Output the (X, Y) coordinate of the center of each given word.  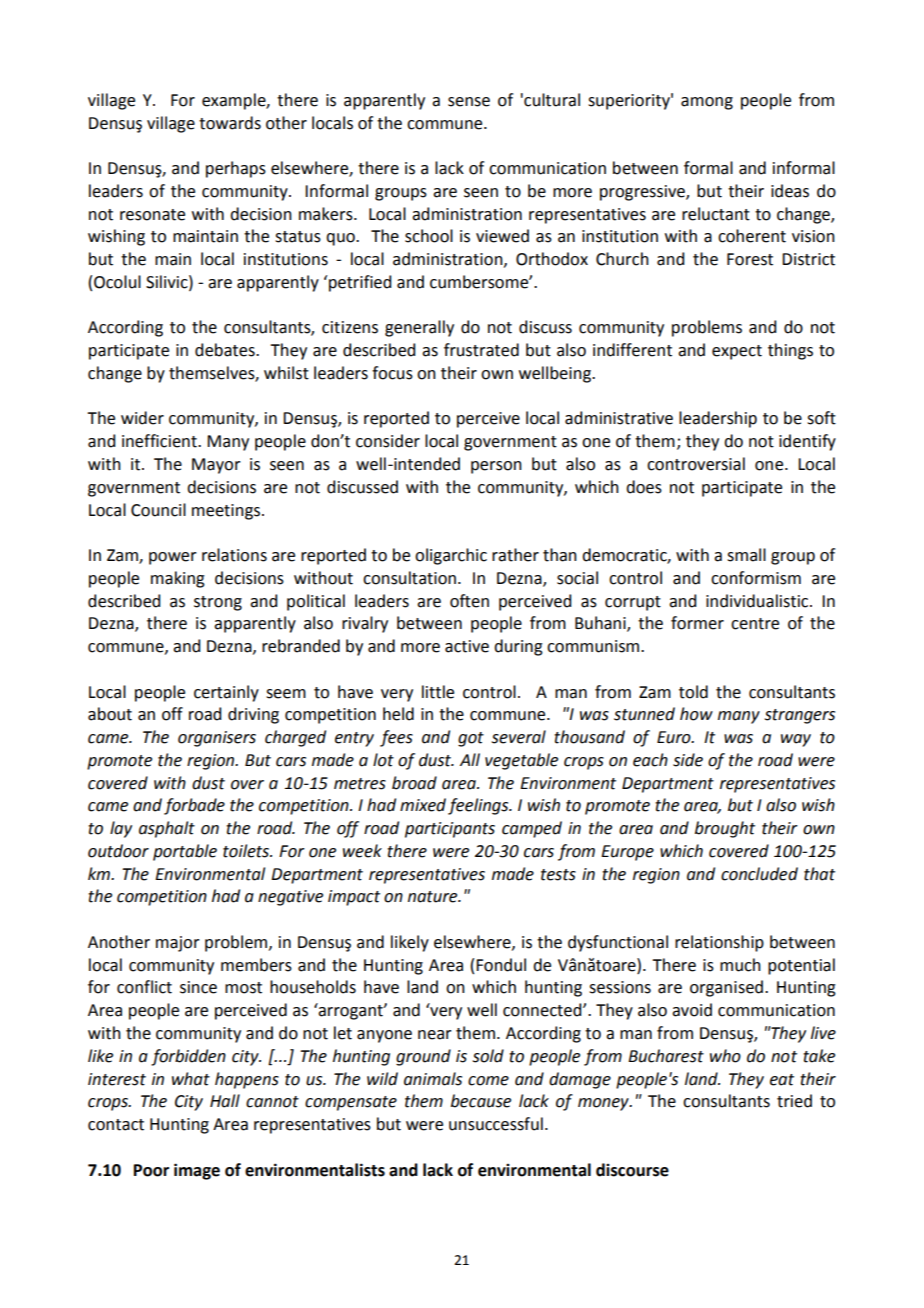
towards (230, 123)
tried (794, 1101)
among (707, 103)
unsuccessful (496, 1124)
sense (469, 102)
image (197, 1171)
